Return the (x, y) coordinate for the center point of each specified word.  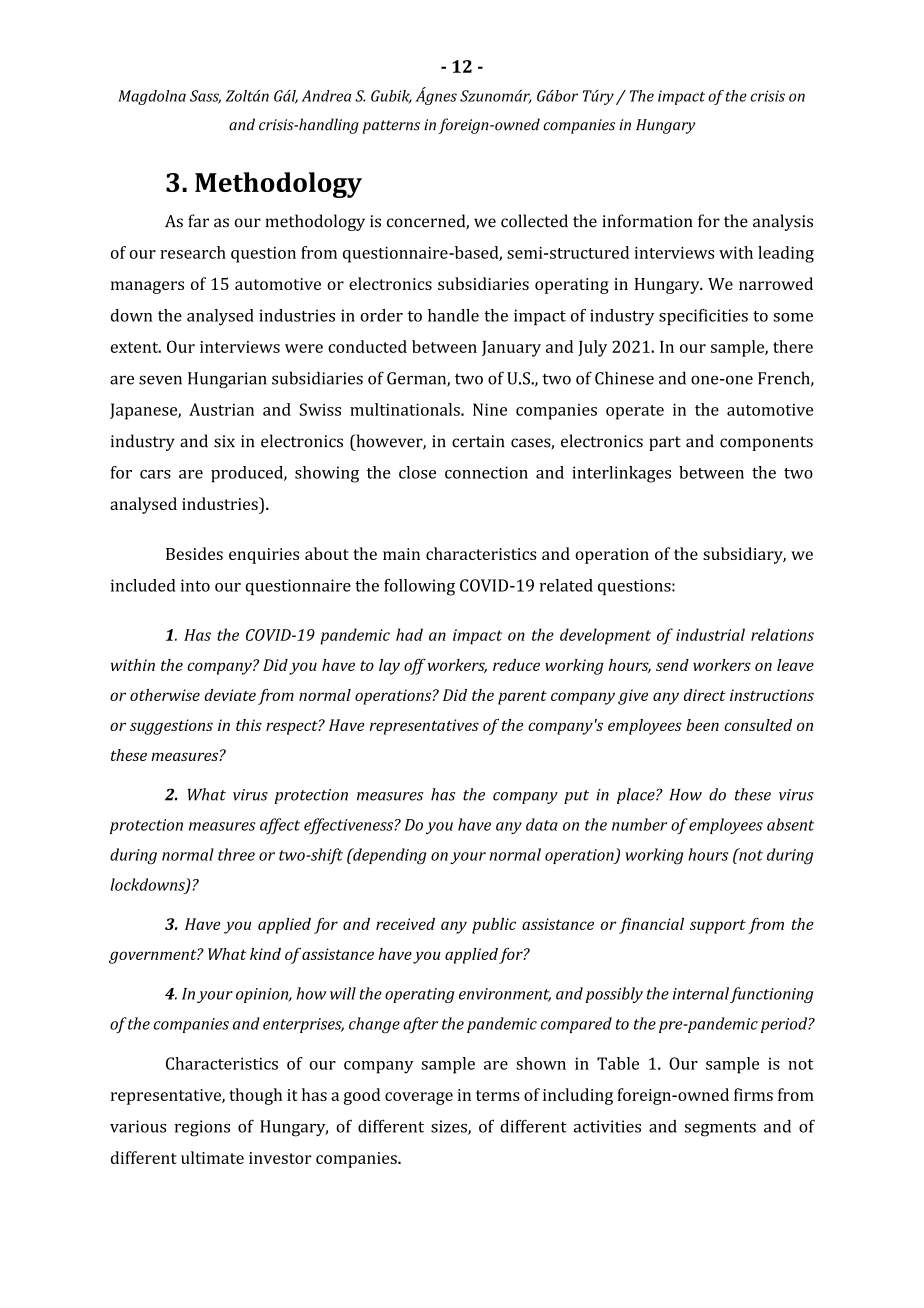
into (195, 585)
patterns (391, 127)
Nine (490, 409)
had (409, 634)
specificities (703, 317)
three (236, 854)
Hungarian (227, 380)
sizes (450, 1127)
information (648, 221)
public (494, 926)
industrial (710, 634)
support (718, 926)
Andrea (326, 96)
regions (202, 1128)
